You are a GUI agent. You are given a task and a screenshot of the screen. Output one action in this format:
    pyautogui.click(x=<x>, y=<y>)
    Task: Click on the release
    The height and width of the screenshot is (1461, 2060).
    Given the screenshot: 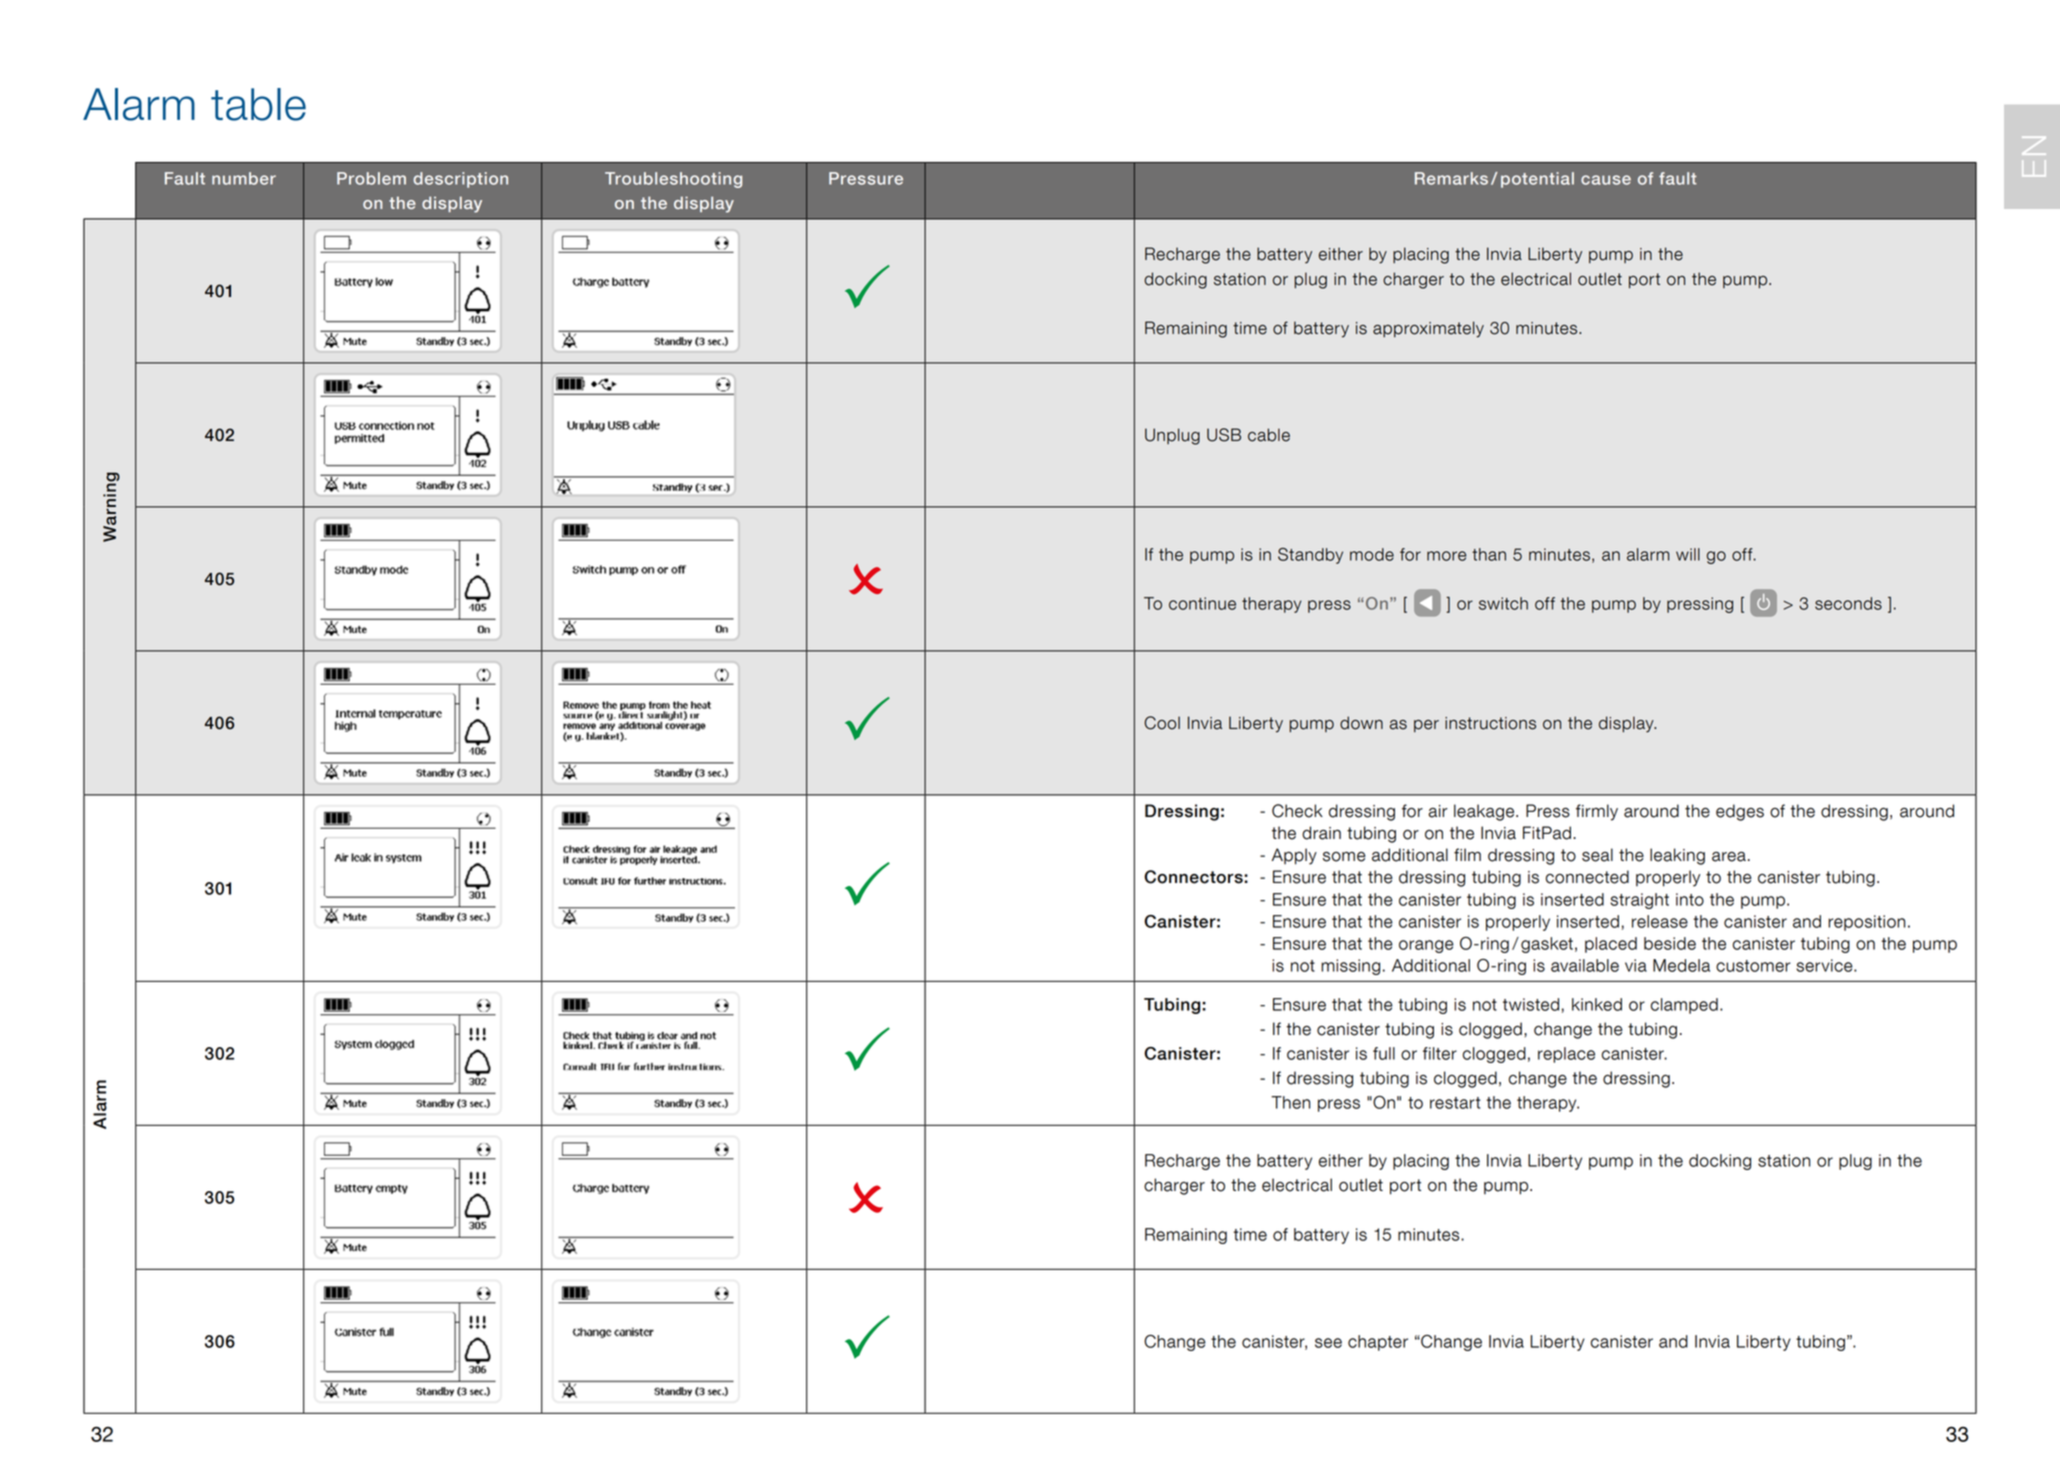 What is the action you would take?
    pyautogui.click(x=1660, y=921)
